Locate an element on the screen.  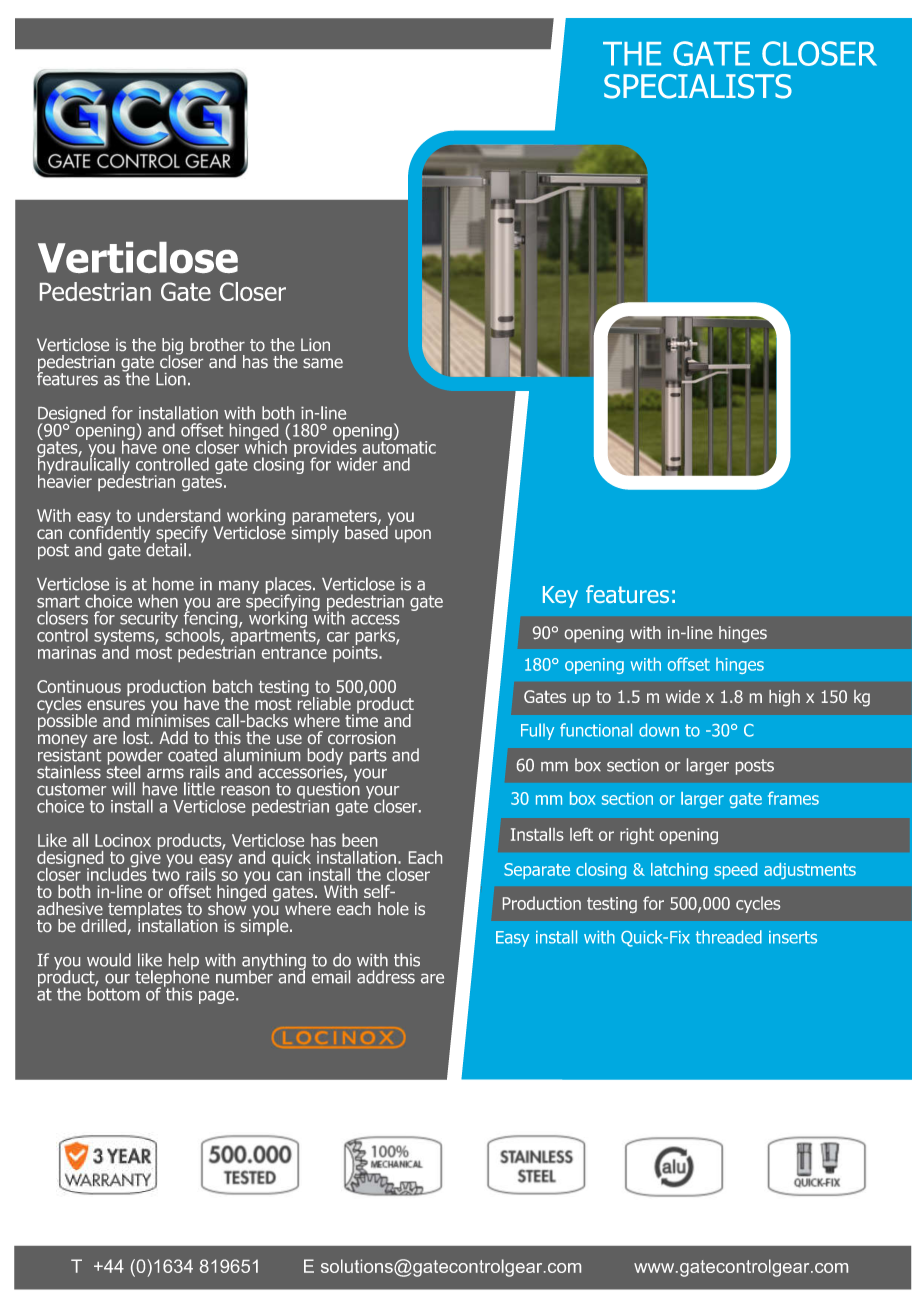
SPECIALISTS is located at coordinates (698, 86).
